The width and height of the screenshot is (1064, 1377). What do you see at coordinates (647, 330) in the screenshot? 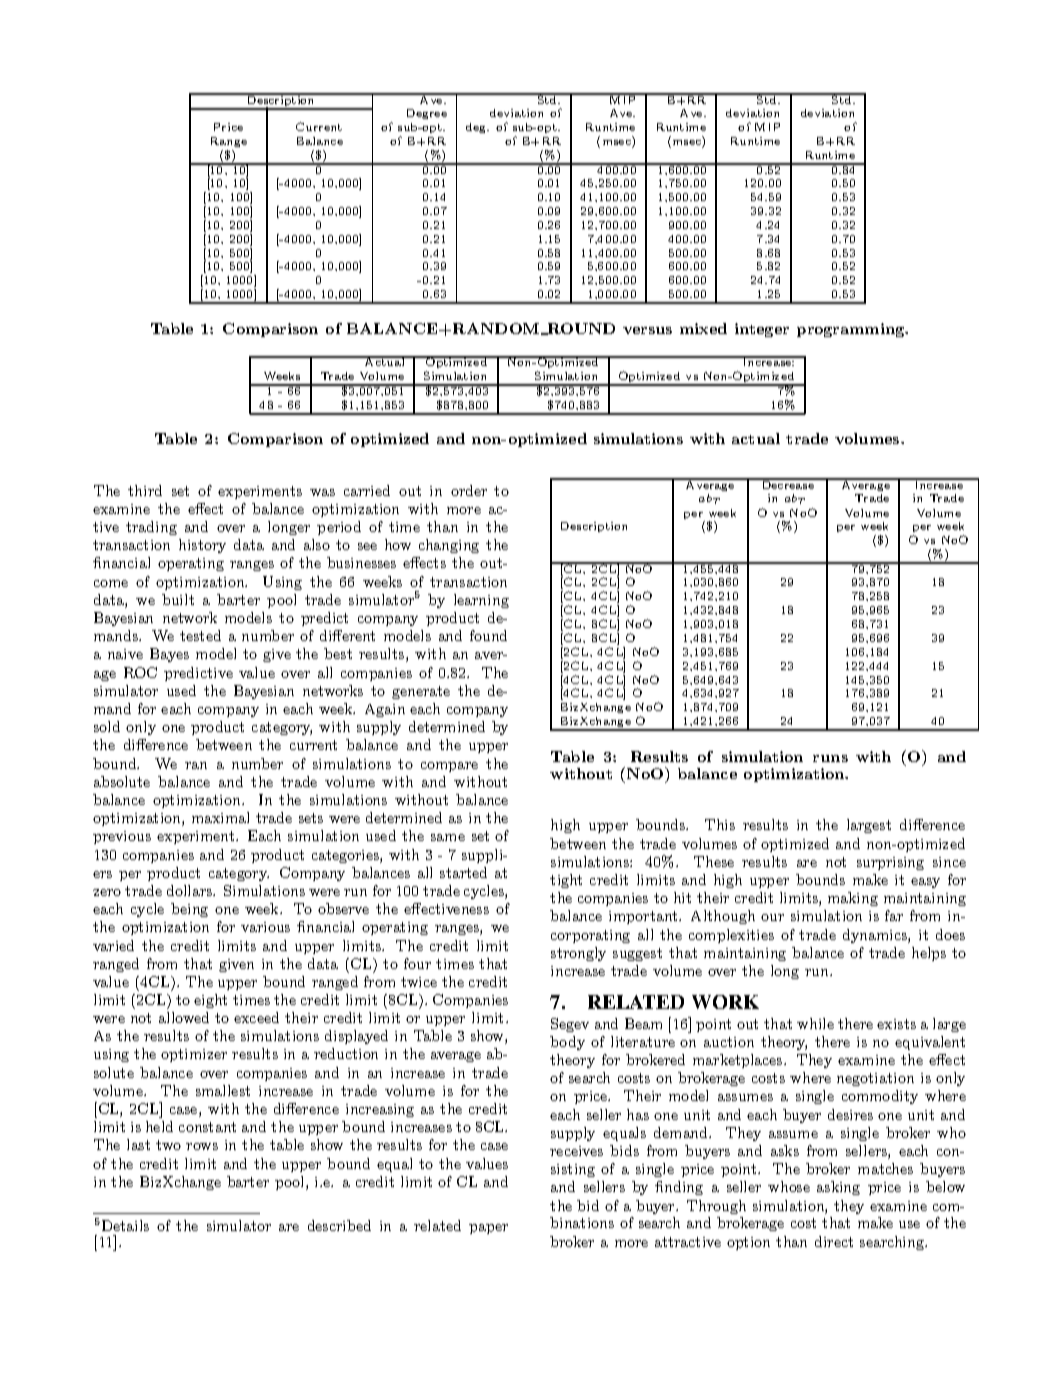
I see `versus` at bounding box center [647, 330].
